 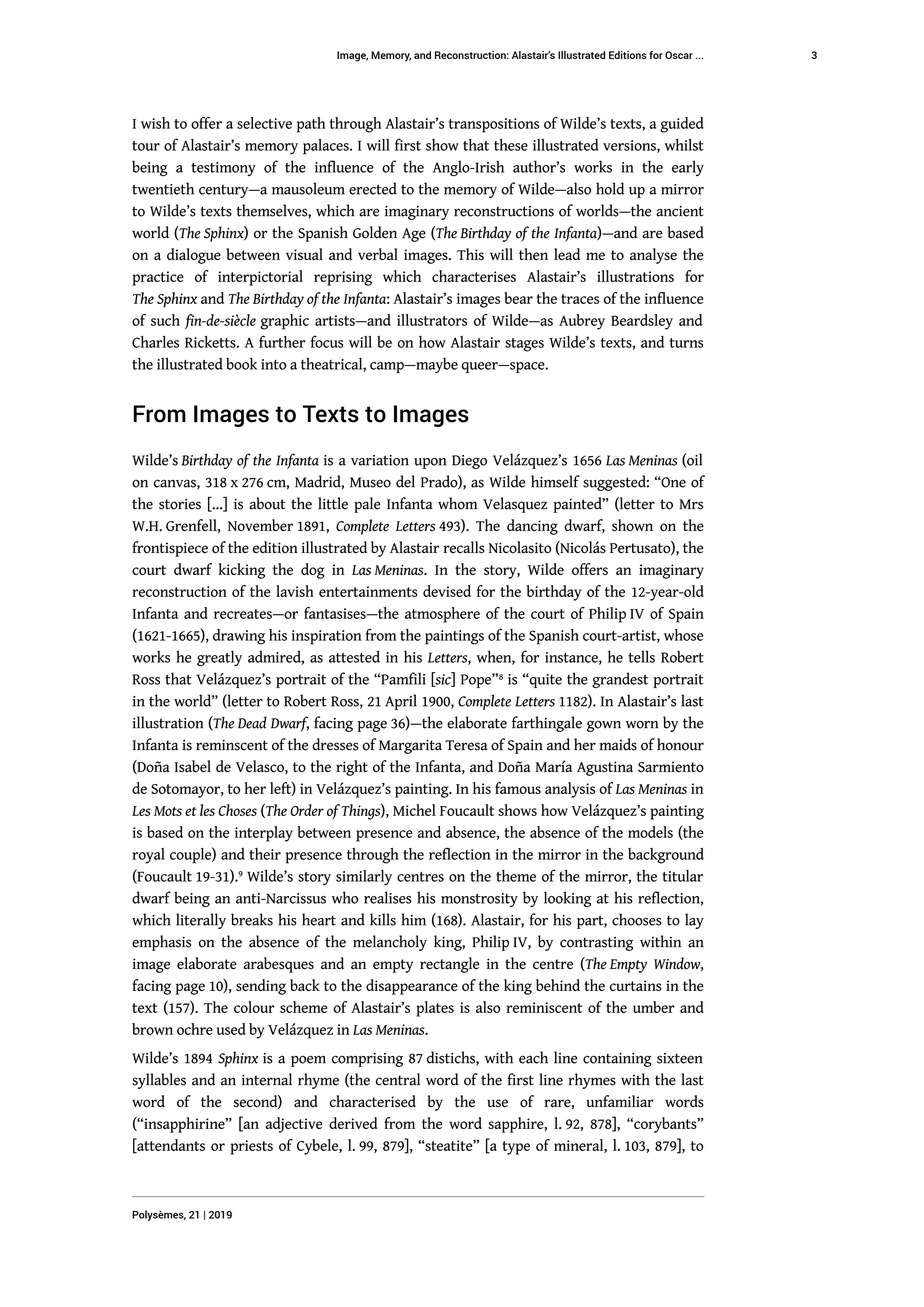 I want to click on Margarita, so click(x=410, y=746).
